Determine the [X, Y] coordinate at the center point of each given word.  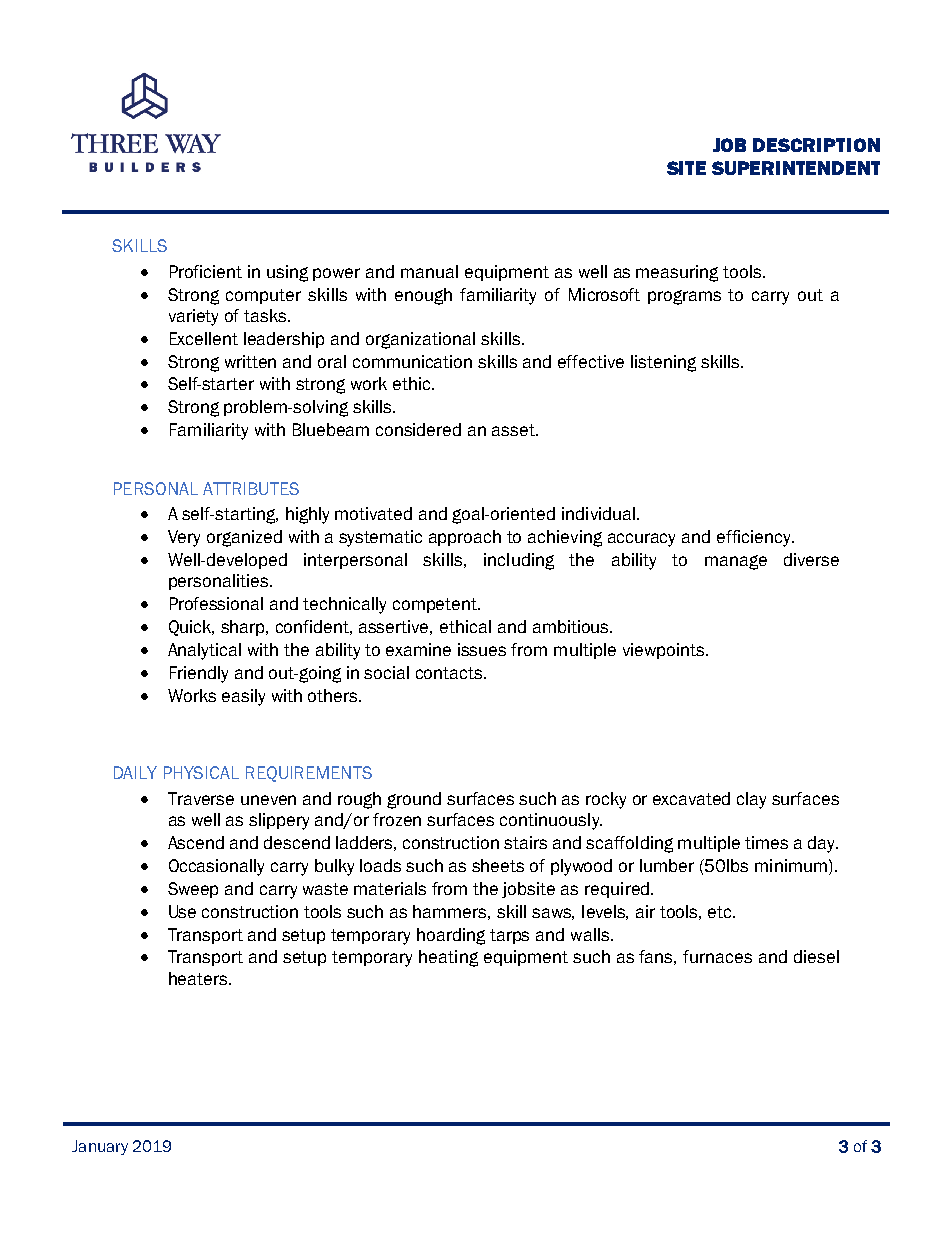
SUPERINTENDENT [796, 168]
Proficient [206, 271]
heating [448, 958]
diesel [816, 956]
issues [482, 649]
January [100, 1147]
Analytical [204, 651]
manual [429, 271]
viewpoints [665, 651]
